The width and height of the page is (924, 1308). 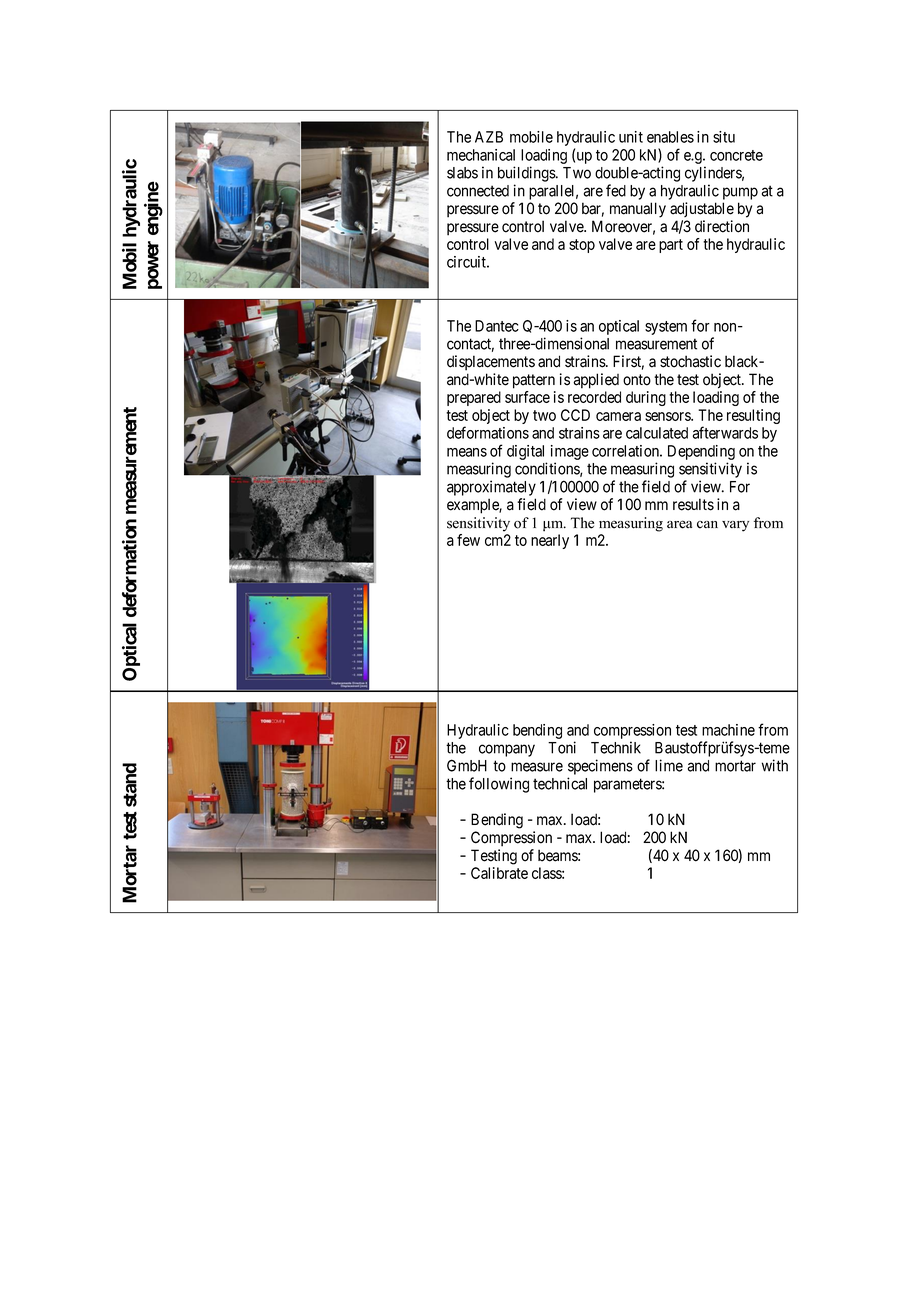 What do you see at coordinates (735, 526) in the page?
I see `vary` at bounding box center [735, 526].
